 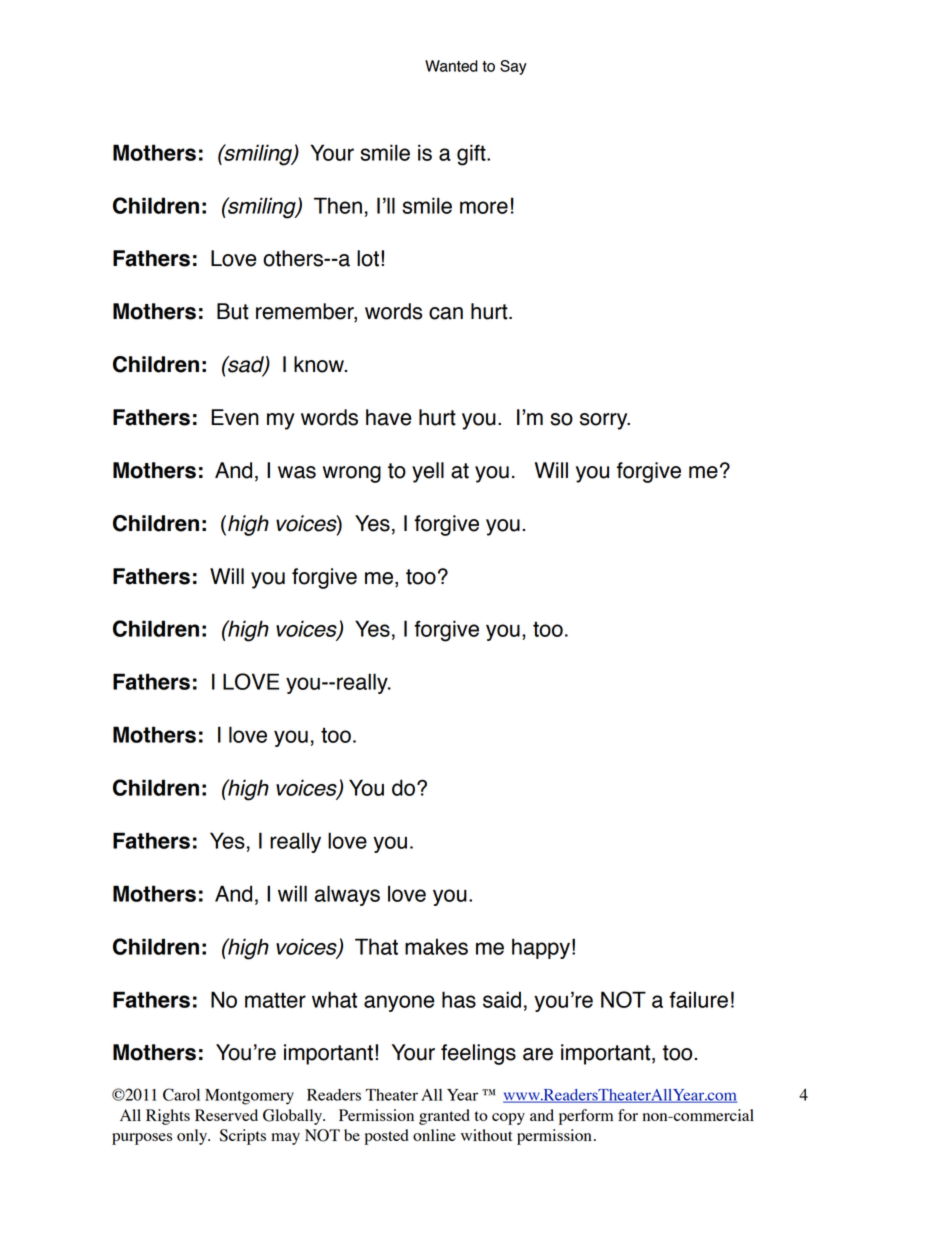 What do you see at coordinates (233, 311) in the document?
I see `But` at bounding box center [233, 311].
